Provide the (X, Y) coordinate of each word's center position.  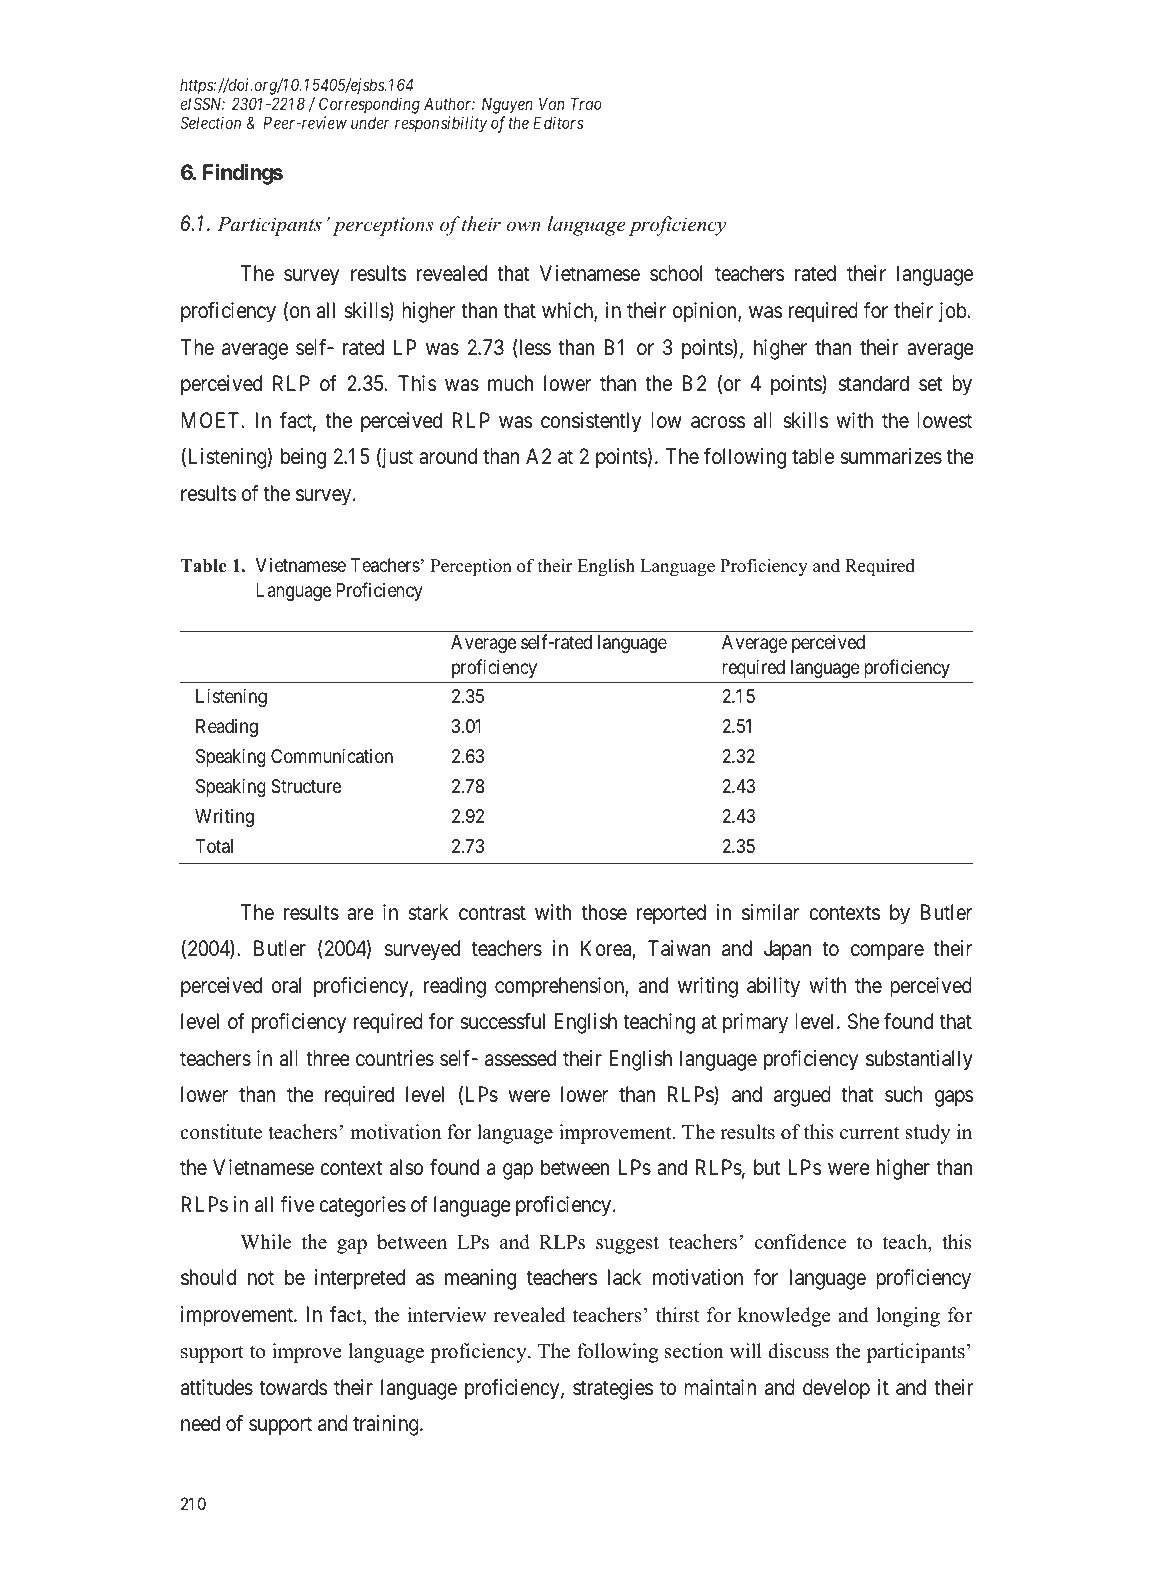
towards (293, 1387)
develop (836, 1389)
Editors (558, 122)
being (303, 458)
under (370, 122)
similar (770, 912)
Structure (306, 786)
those (604, 912)
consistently (591, 422)
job (953, 312)
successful (502, 1021)
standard (873, 383)
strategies (613, 1389)
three (328, 1058)
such (903, 1094)
